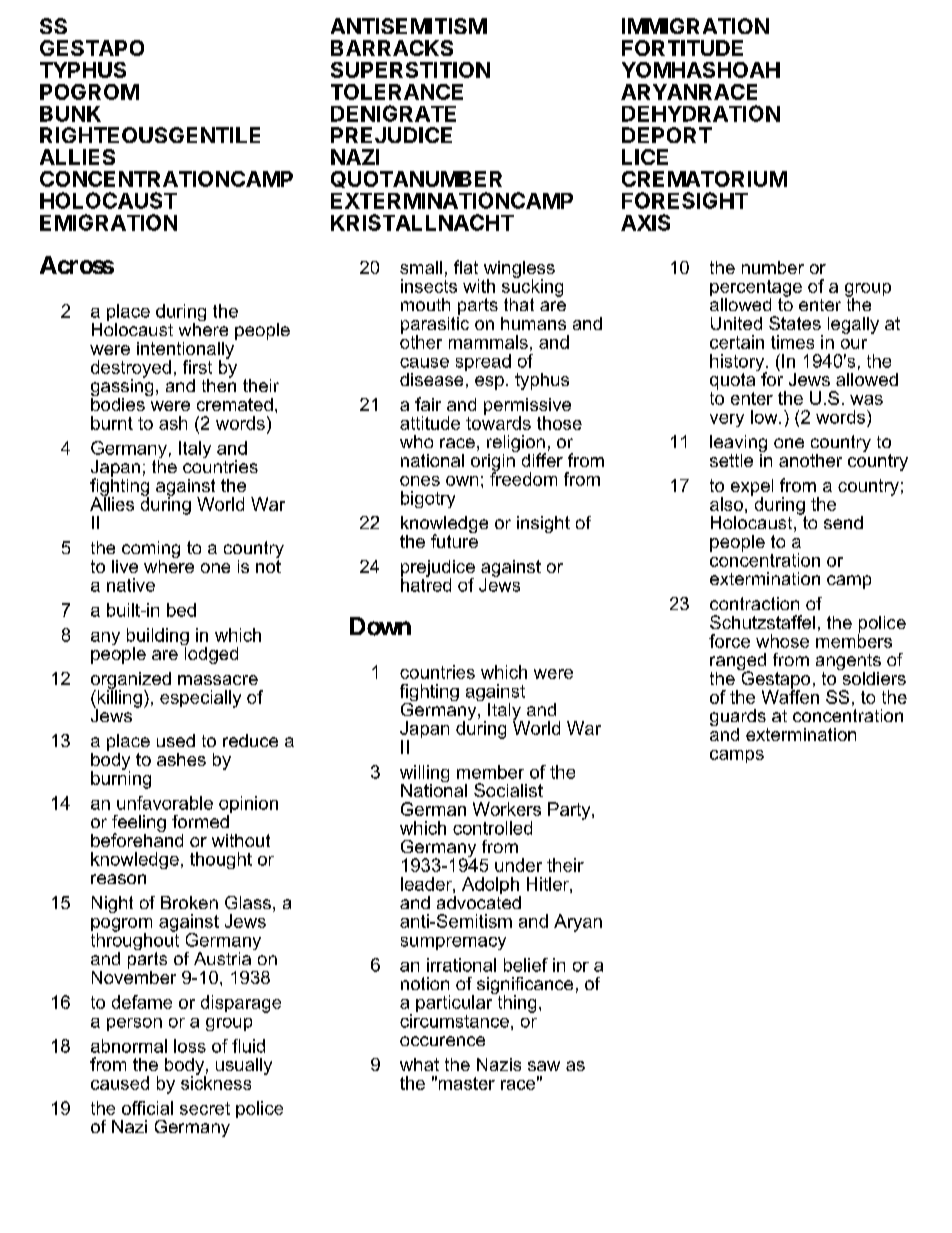 Image resolution: width=952 pixels, height=1233 pixels. What do you see at coordinates (410, 70) in the screenshot?
I see `SUPERSTITION` at bounding box center [410, 70].
